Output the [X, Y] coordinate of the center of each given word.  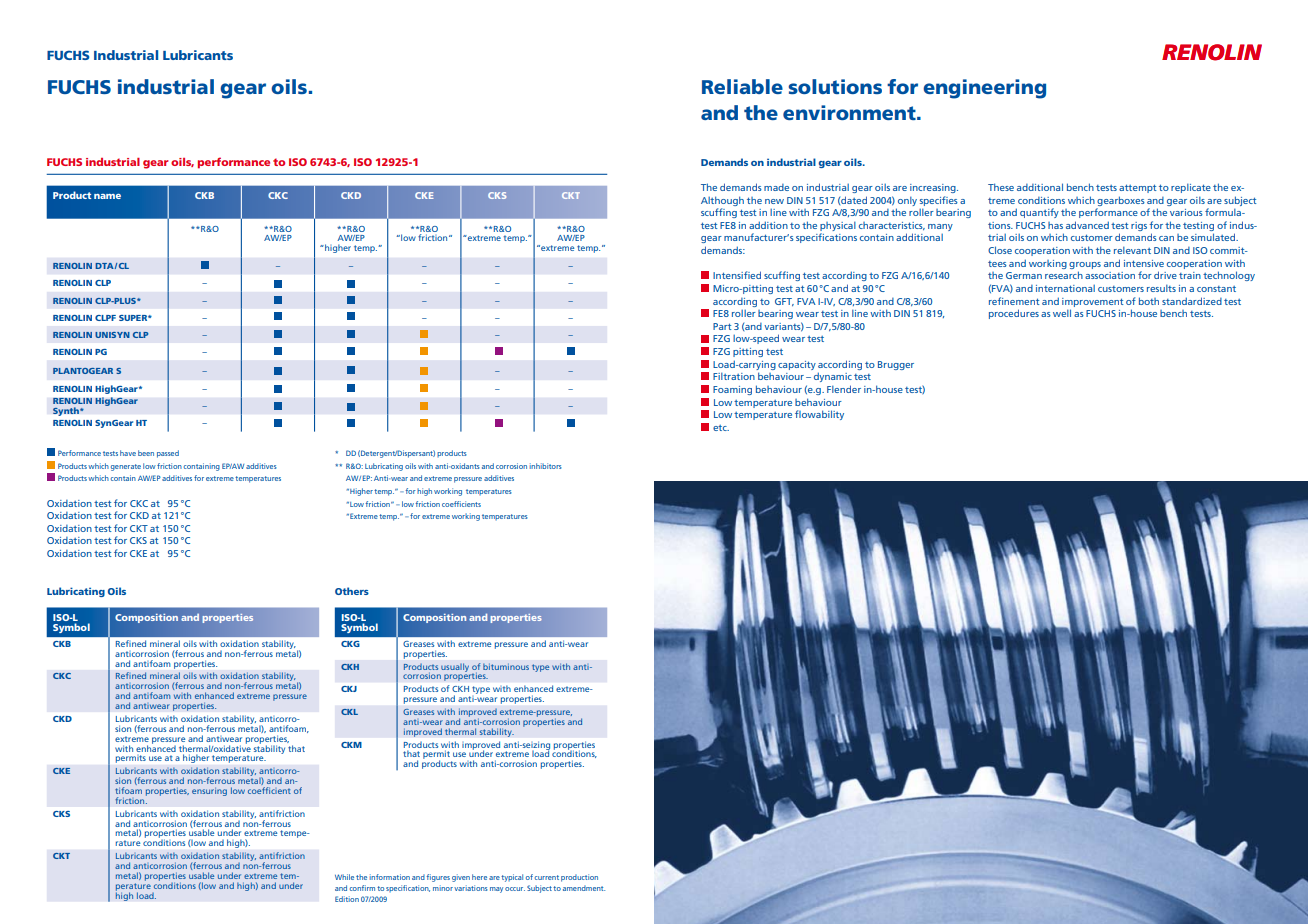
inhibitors [546, 466]
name [107, 196]
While [344, 877]
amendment [584, 888]
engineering [984, 89]
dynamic [833, 377]
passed [168, 454]
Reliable [742, 86]
